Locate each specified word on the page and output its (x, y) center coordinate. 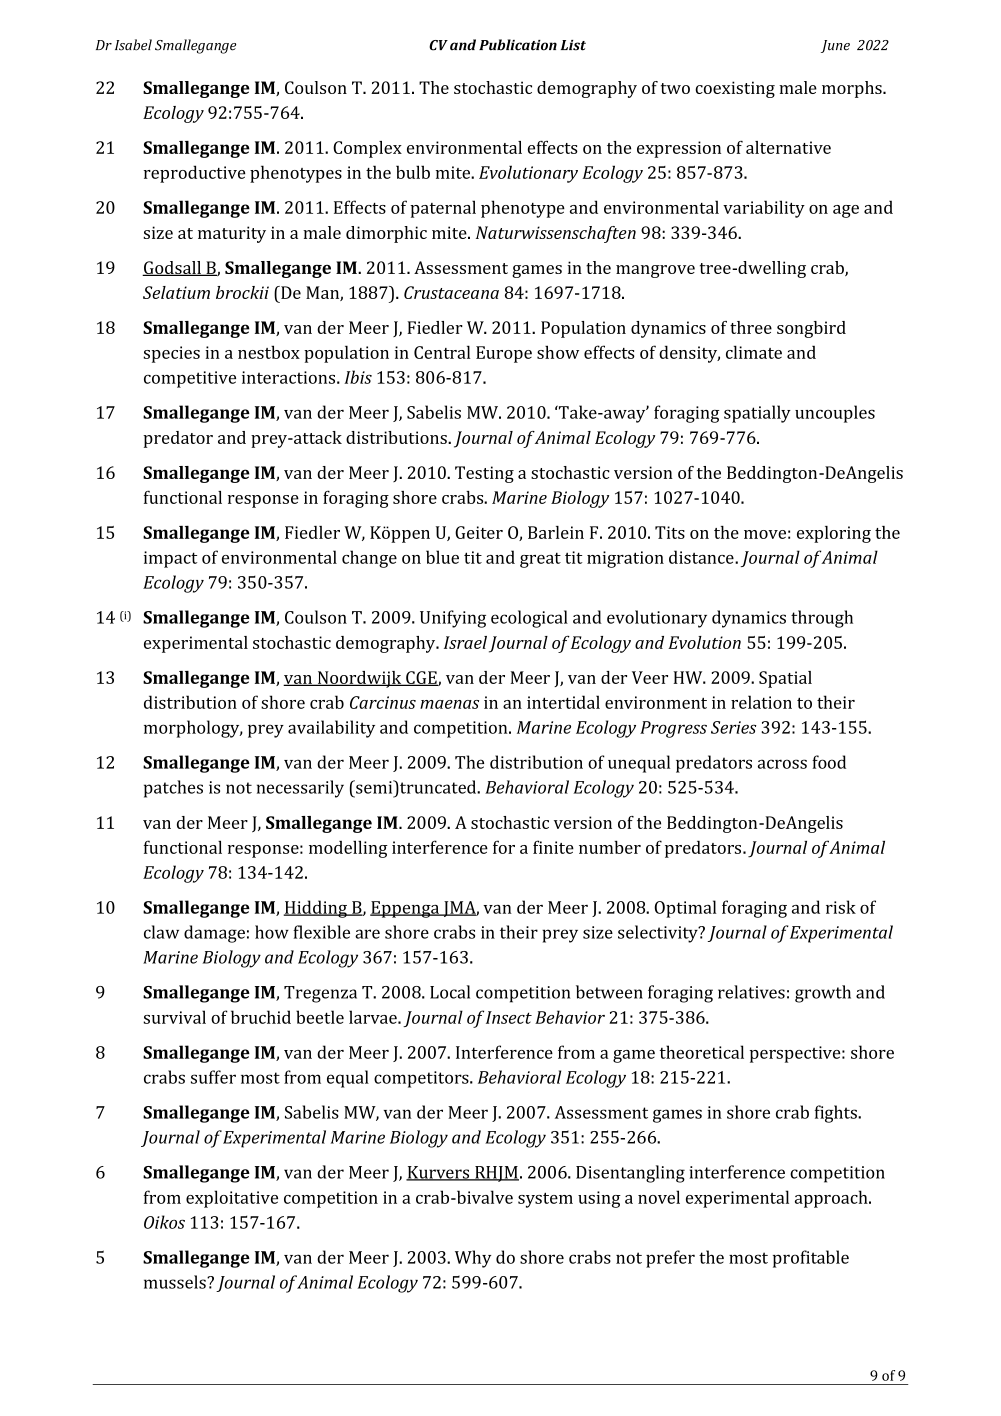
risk (841, 907)
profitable (811, 1259)
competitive (190, 379)
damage (214, 934)
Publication (518, 45)
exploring (834, 534)
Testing (484, 474)
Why (473, 1259)
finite (553, 847)
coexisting (735, 89)
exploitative (232, 1199)
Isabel (133, 45)
